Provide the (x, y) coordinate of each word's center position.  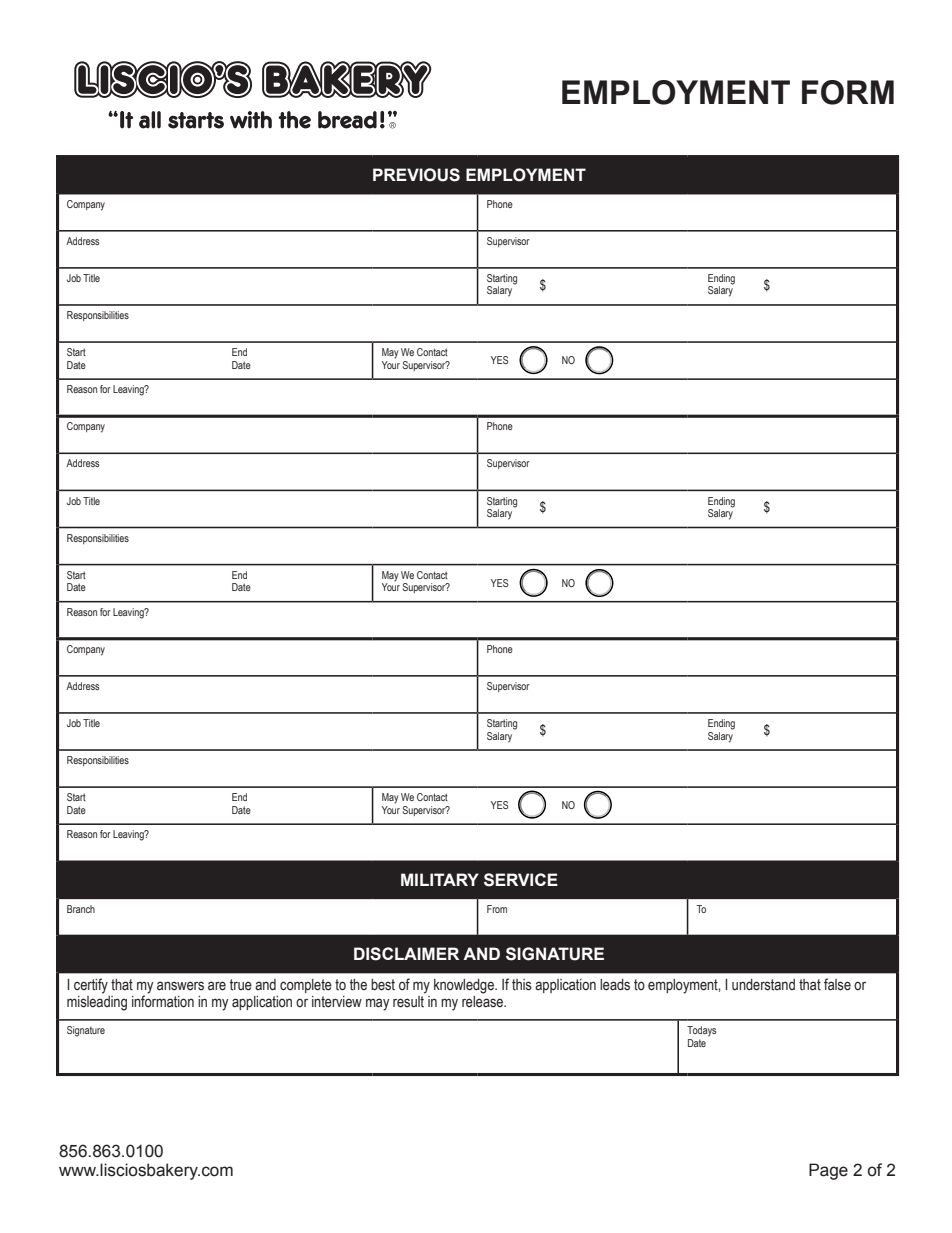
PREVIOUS (416, 175)
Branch (81, 909)
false (837, 984)
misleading (97, 1003)
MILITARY (440, 879)
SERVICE (521, 880)
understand (763, 985)
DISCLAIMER (406, 954)
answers (180, 986)
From (497, 909)
